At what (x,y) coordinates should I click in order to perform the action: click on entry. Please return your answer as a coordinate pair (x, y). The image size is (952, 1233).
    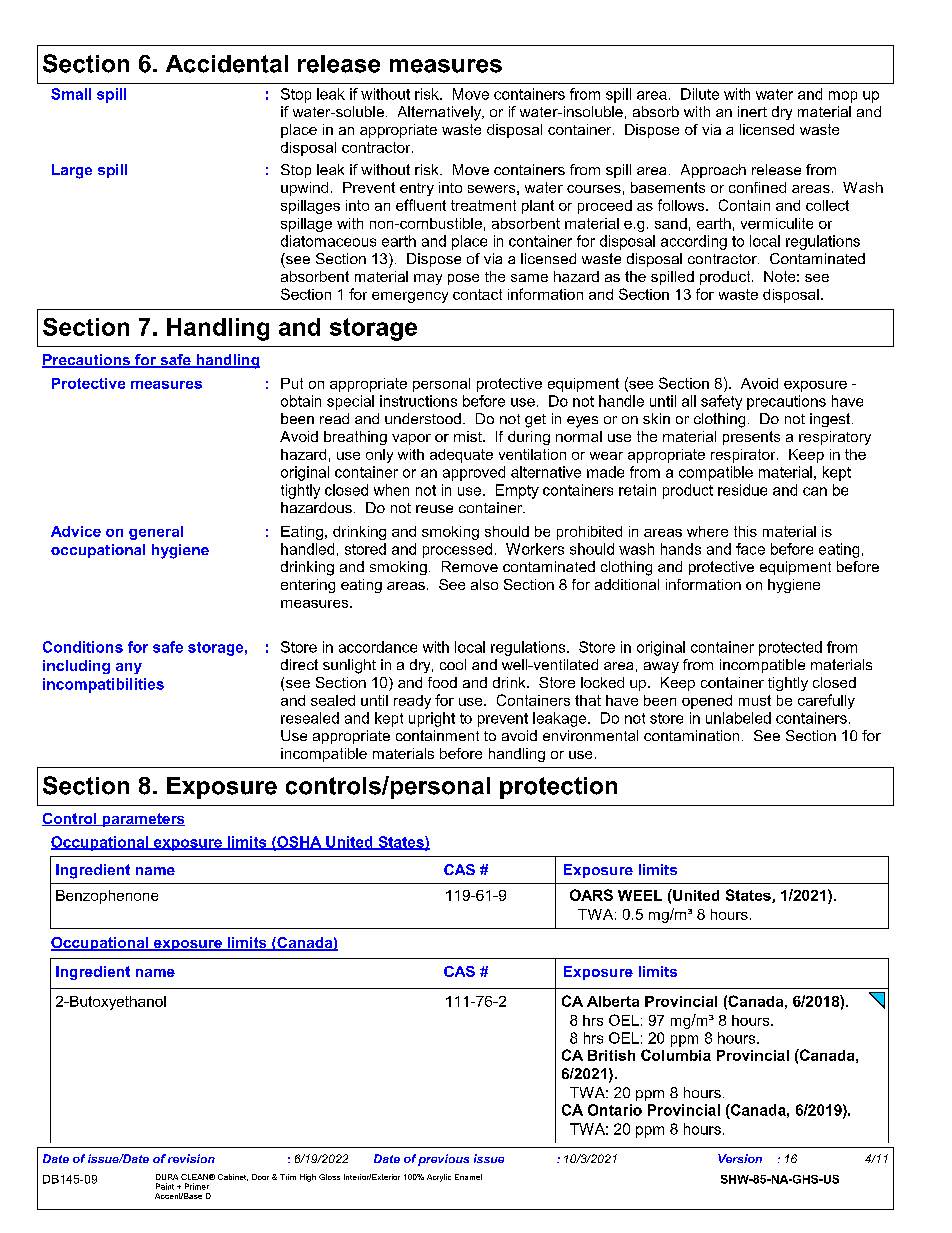
    Looking at the image, I should click on (417, 189).
